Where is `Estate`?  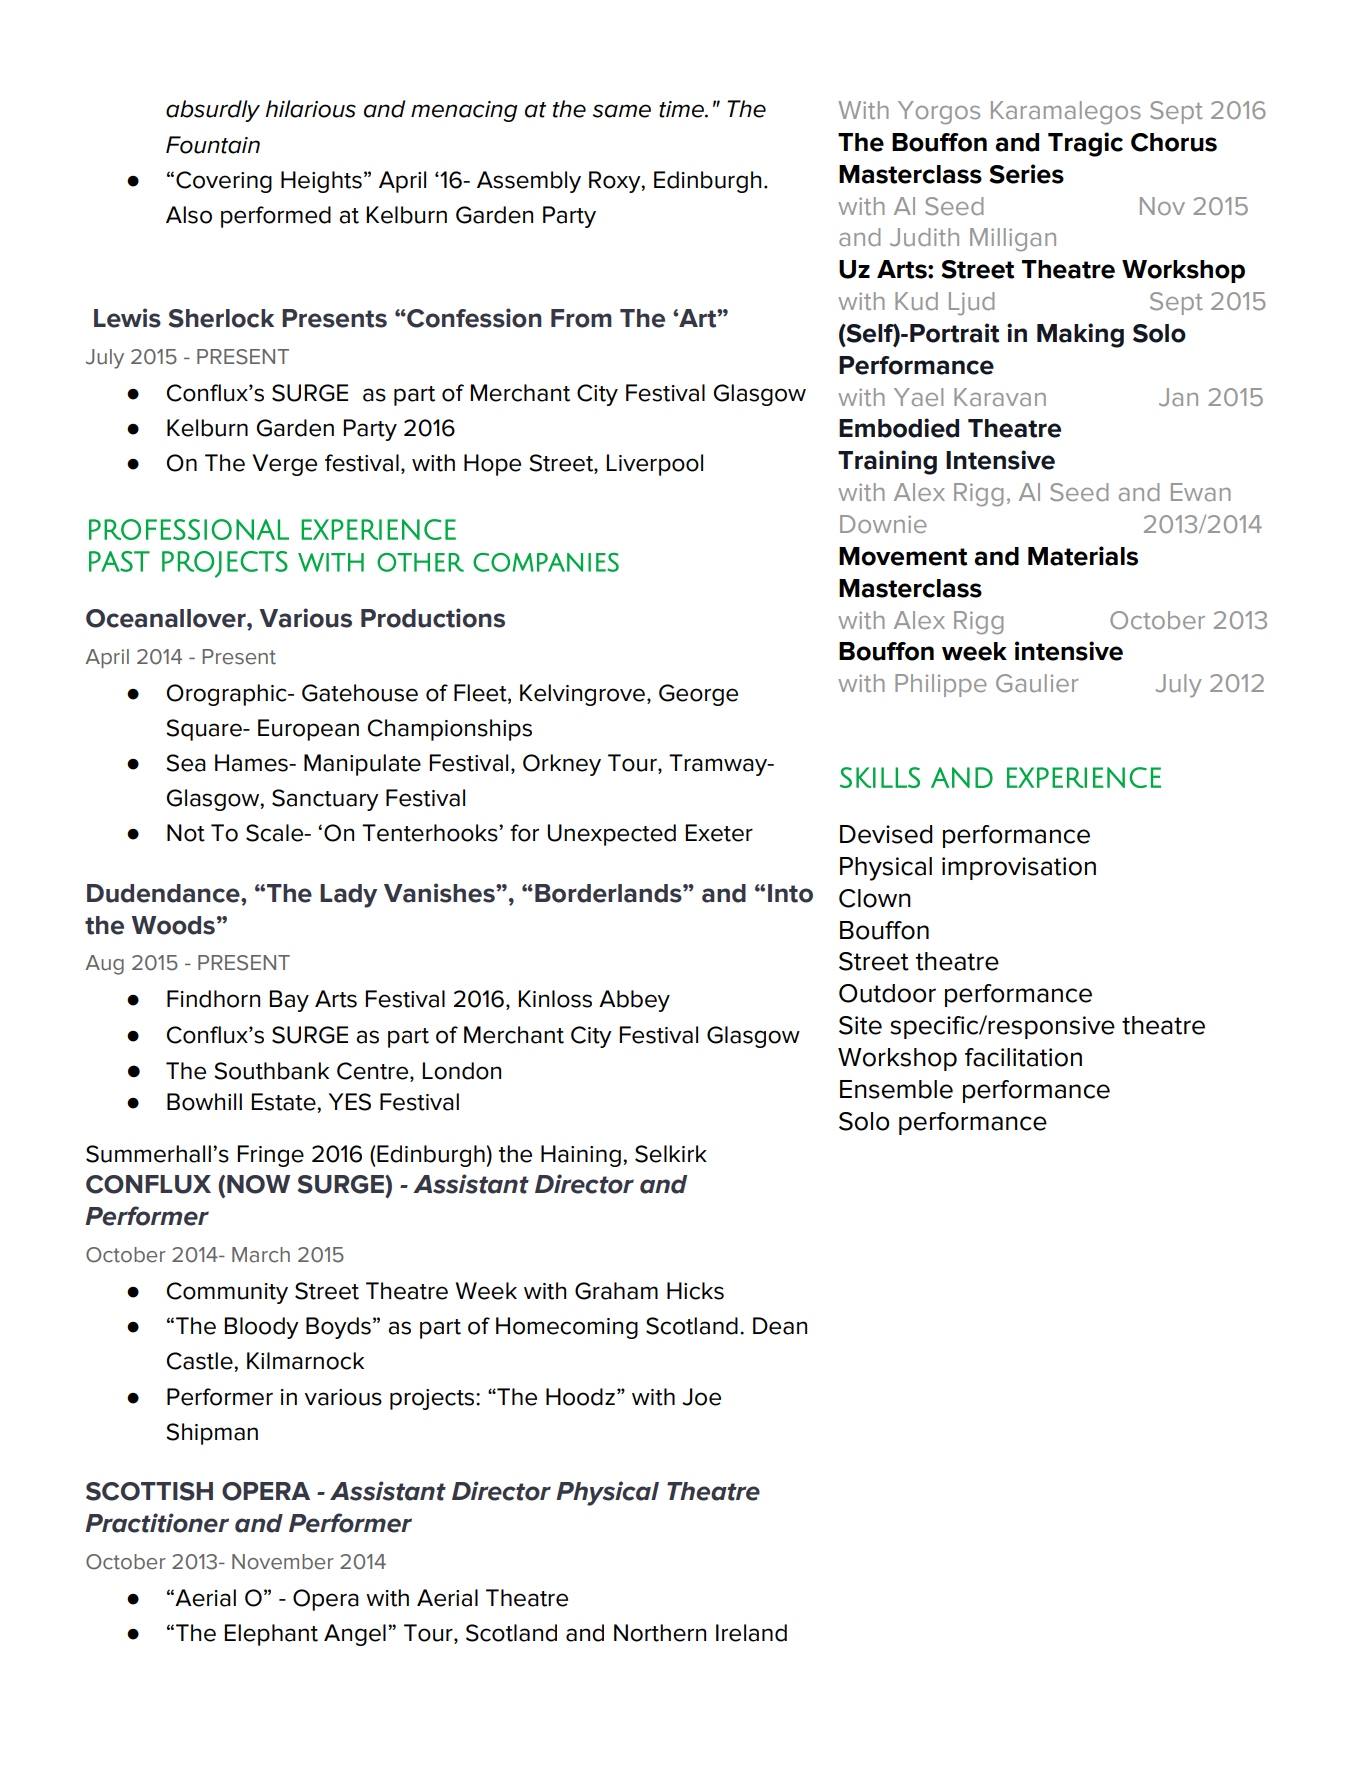 Estate is located at coordinates (284, 1102).
